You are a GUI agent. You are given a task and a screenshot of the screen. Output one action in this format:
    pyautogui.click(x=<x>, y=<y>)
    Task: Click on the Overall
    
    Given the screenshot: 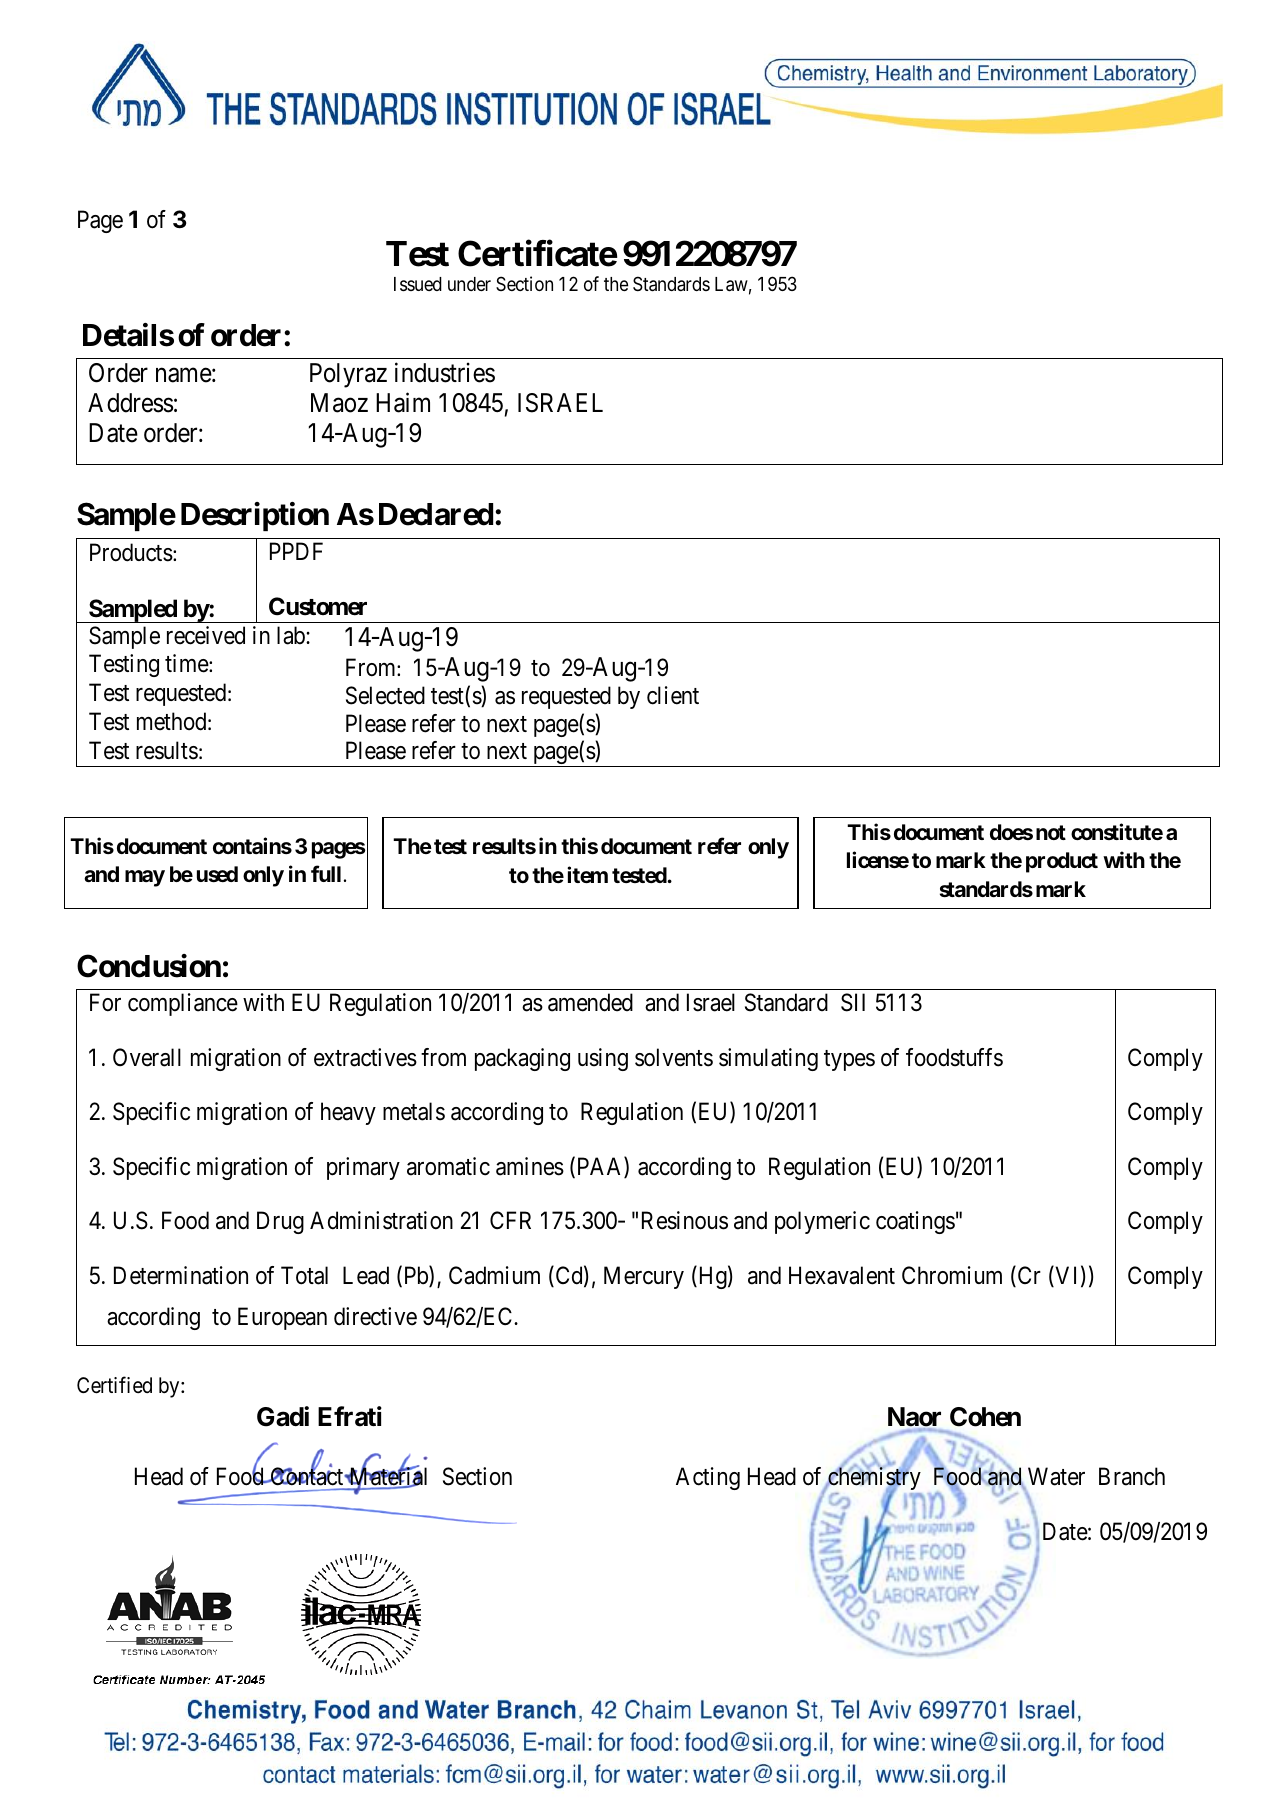 What is the action you would take?
    pyautogui.click(x=147, y=1057)
